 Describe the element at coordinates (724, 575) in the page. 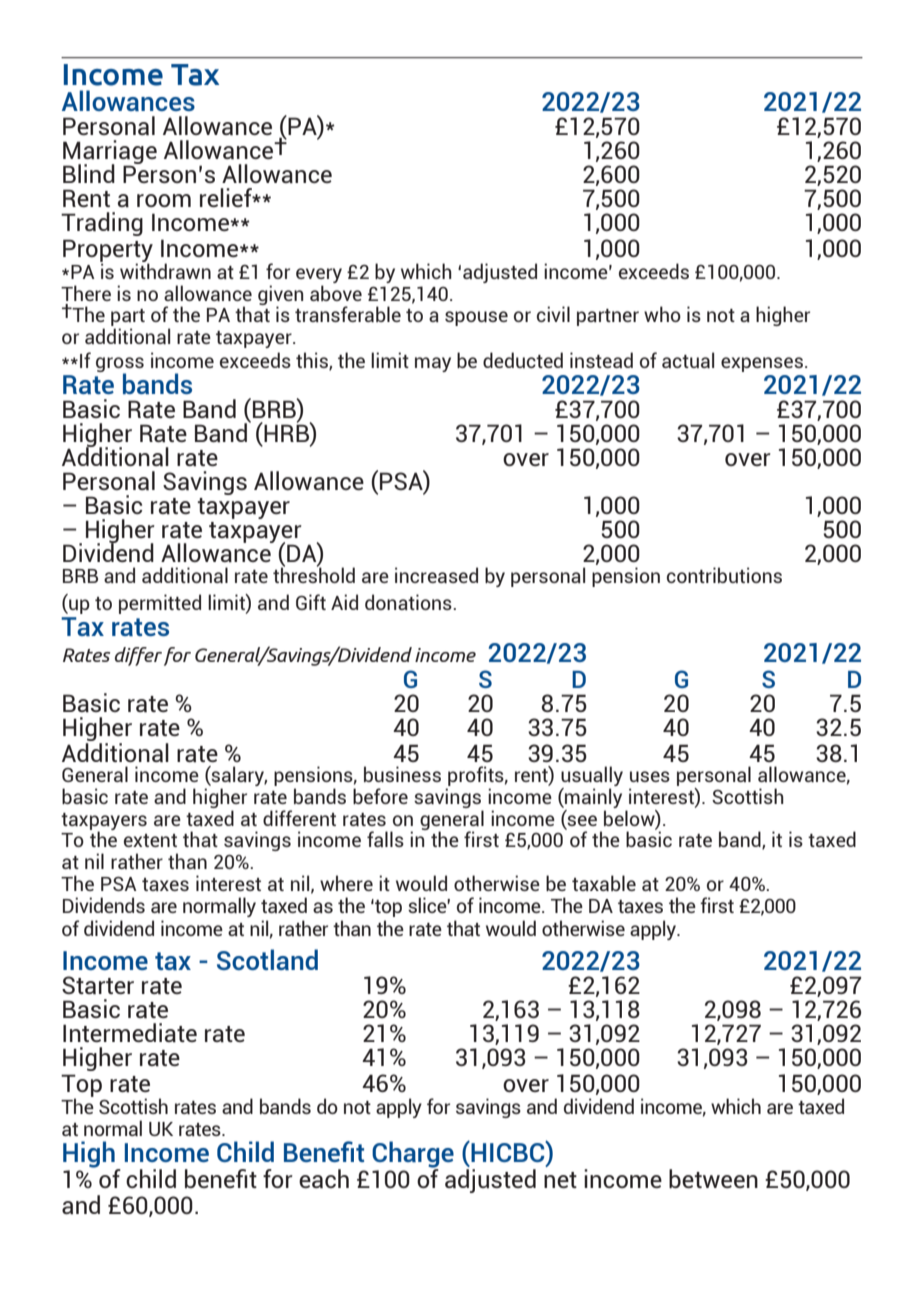

I see `contributions` at that location.
